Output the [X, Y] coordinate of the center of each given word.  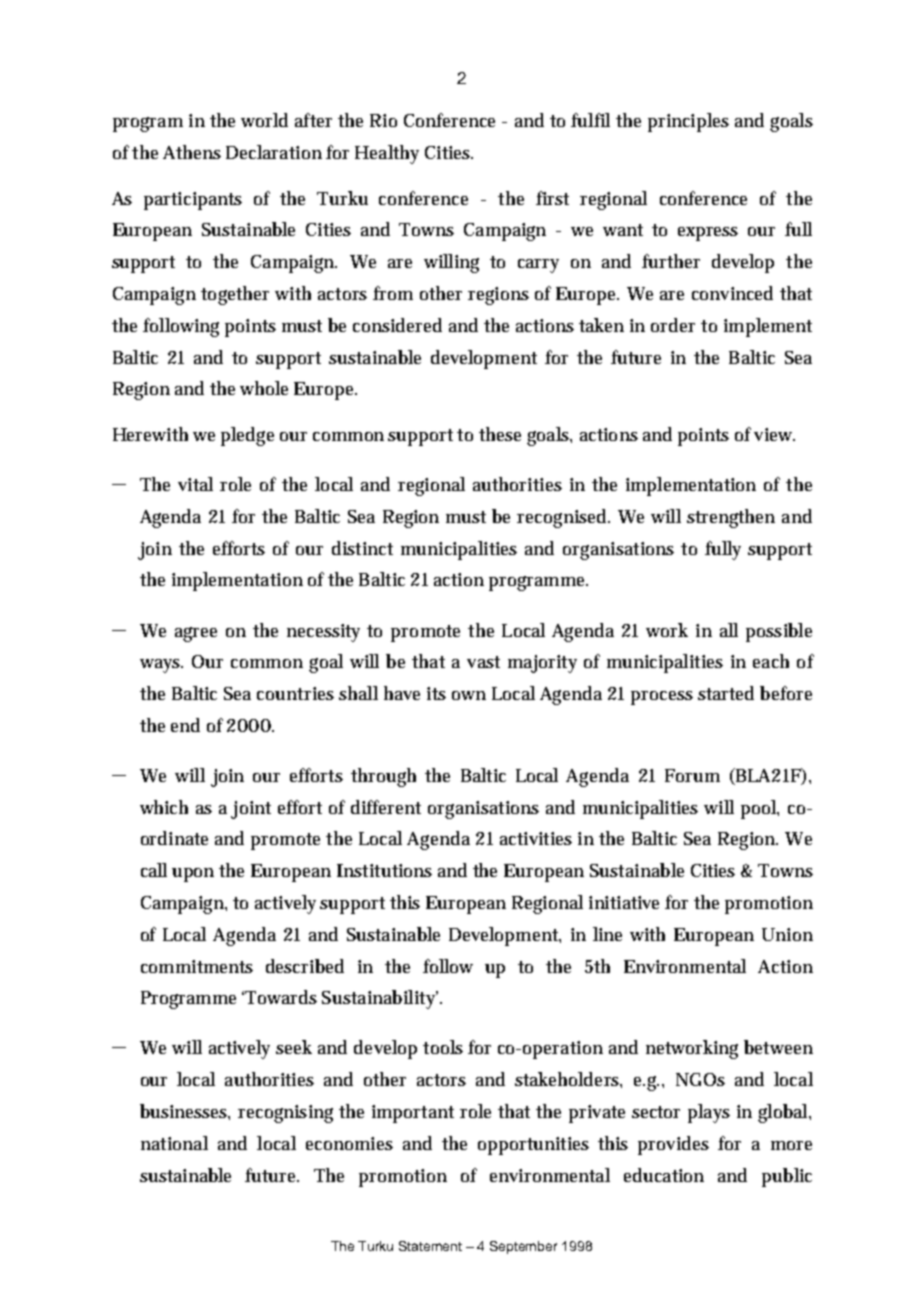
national [174, 1143]
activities [536, 838]
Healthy [387, 154]
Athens [192, 152]
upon [193, 875]
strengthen [731, 518]
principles [688, 122]
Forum [692, 775]
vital [195, 484]
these [500, 434]
